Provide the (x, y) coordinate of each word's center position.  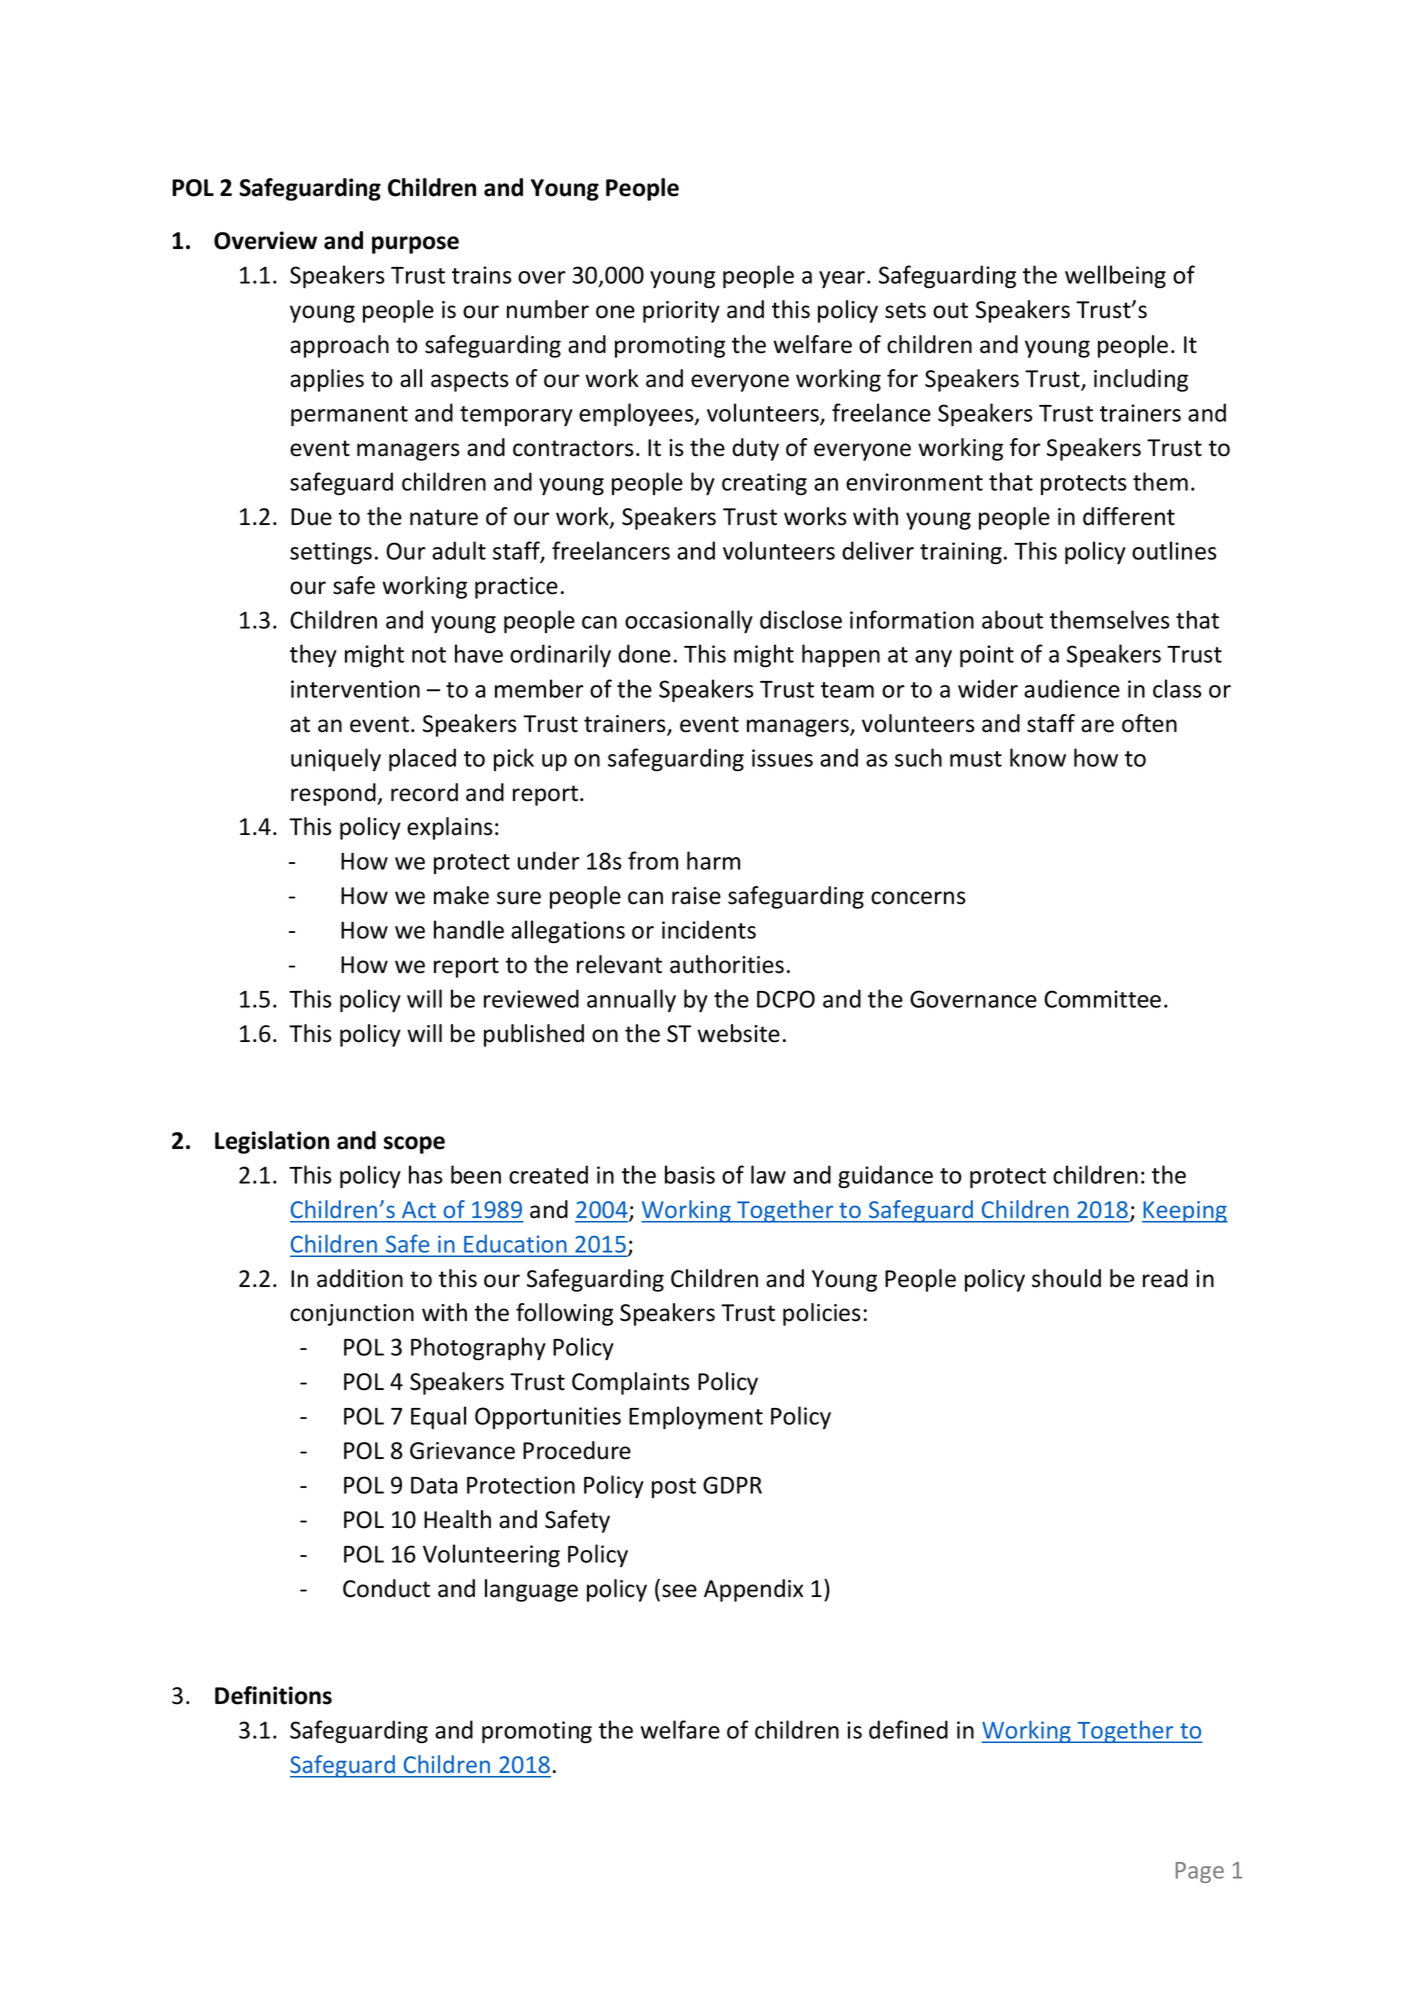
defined (908, 1729)
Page (1200, 1872)
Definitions (273, 1695)
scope (414, 1145)
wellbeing (1115, 276)
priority (681, 312)
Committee (1102, 999)
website (738, 1033)
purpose (415, 245)
